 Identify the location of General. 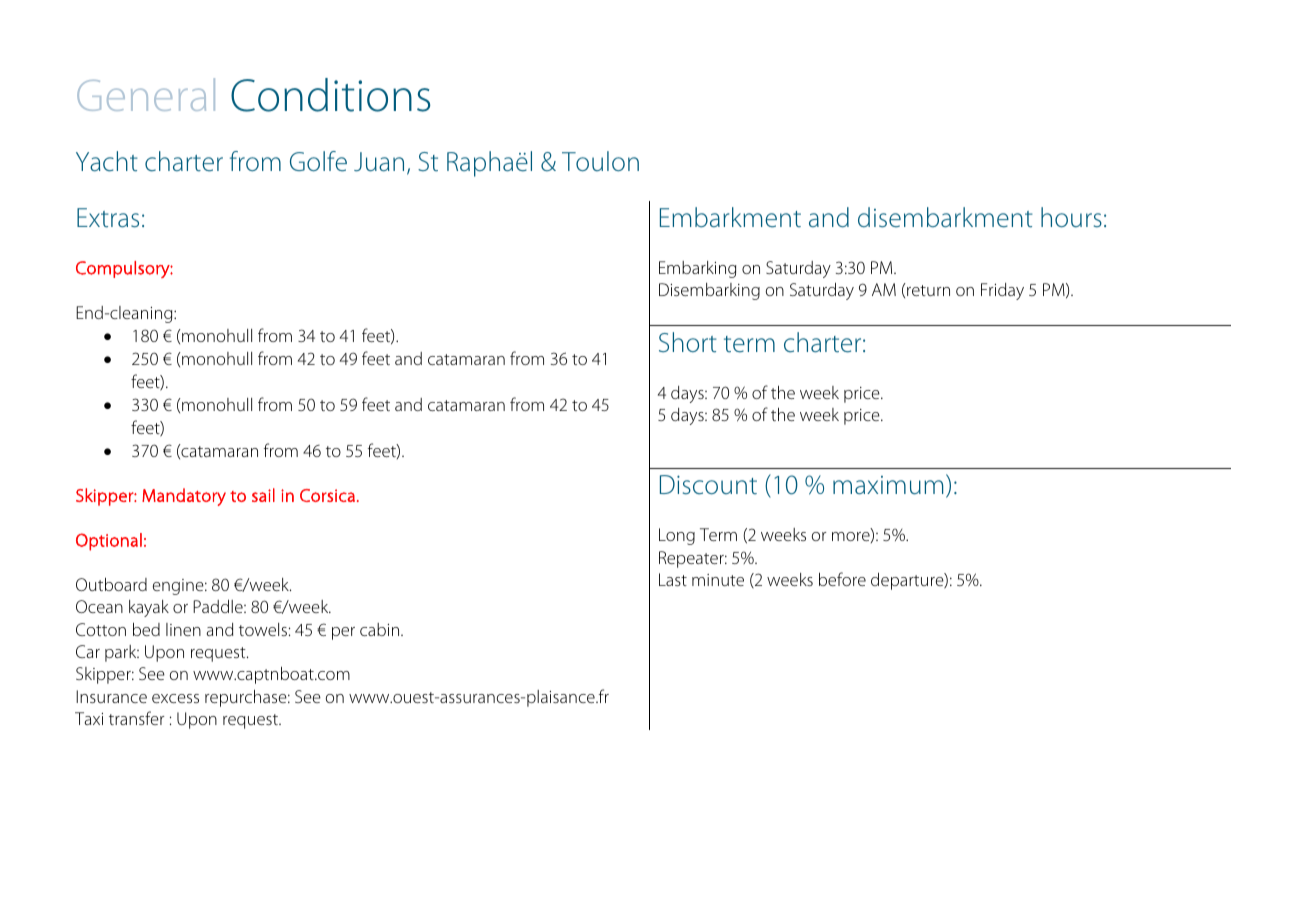
(146, 94).
